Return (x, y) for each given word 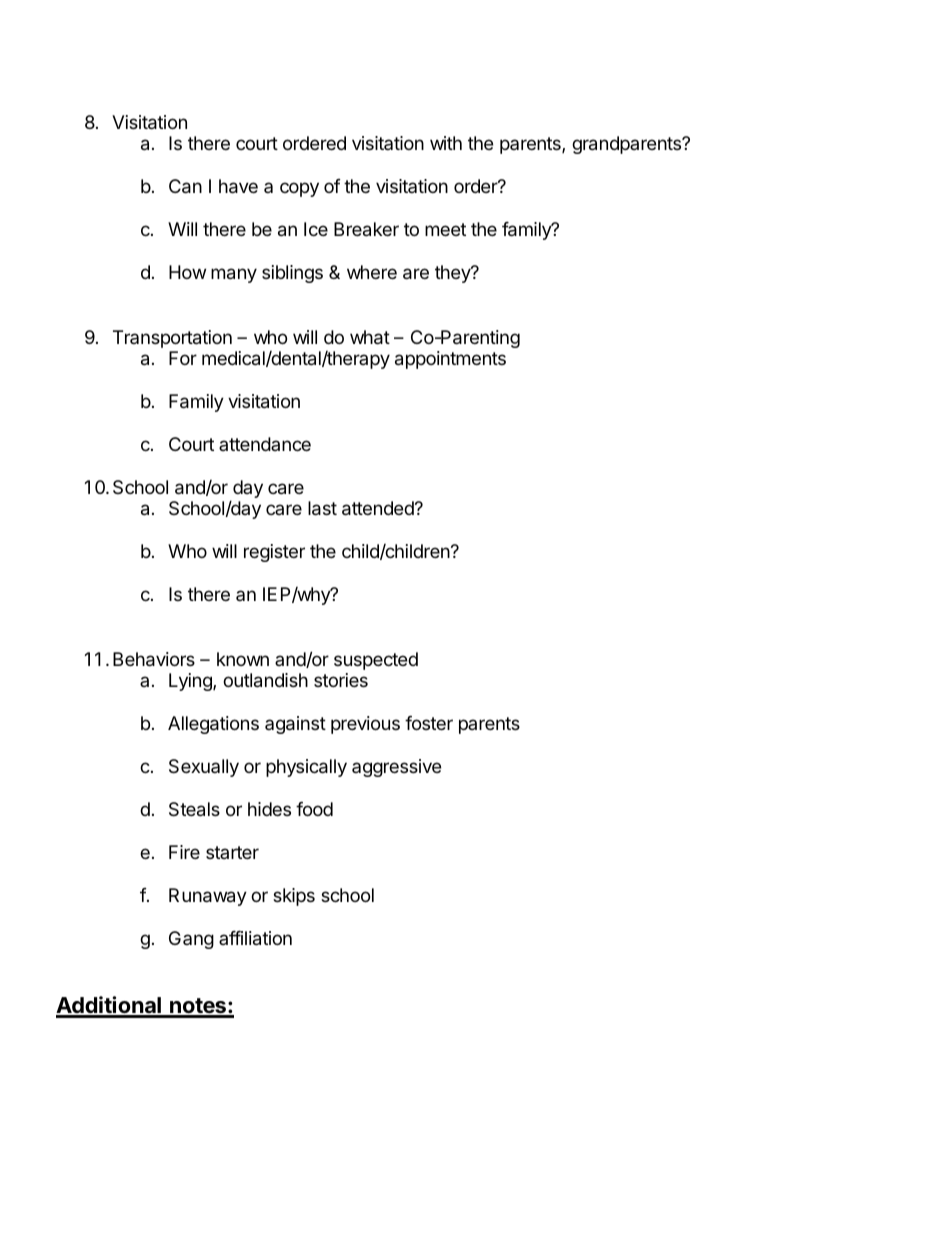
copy (299, 189)
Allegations (213, 725)
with (446, 143)
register (274, 553)
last (322, 508)
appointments (450, 360)
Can (185, 186)
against (295, 725)
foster (429, 723)
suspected (376, 661)
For (183, 358)
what (370, 337)
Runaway (208, 897)
